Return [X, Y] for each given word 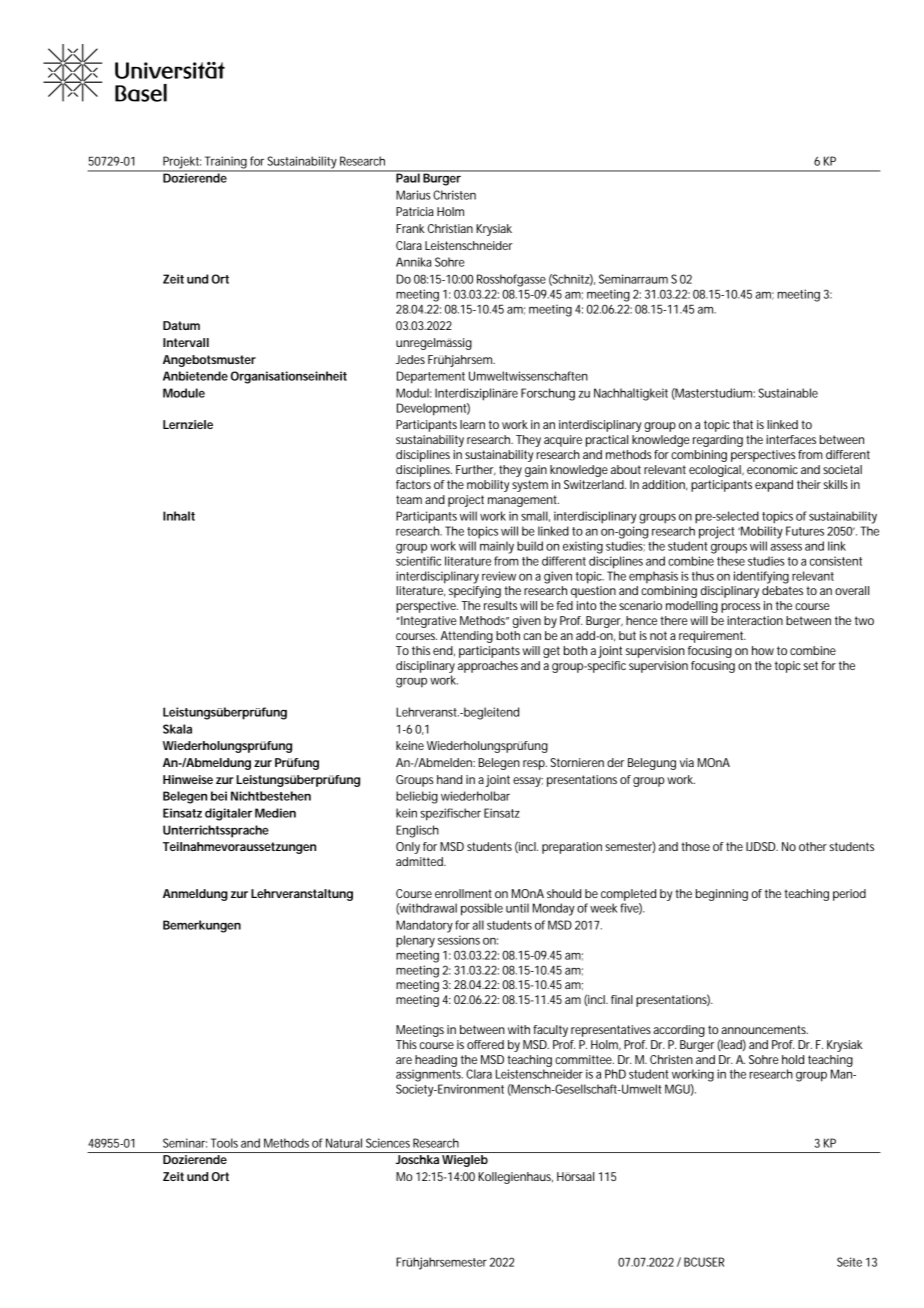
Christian [450, 228]
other [813, 846]
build [530, 546]
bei [219, 796]
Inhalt [179, 516]
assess [786, 547]
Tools [224, 1143]
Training [226, 163]
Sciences [388, 1143]
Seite [849, 1262]
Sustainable [788, 393]
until [517, 908]
